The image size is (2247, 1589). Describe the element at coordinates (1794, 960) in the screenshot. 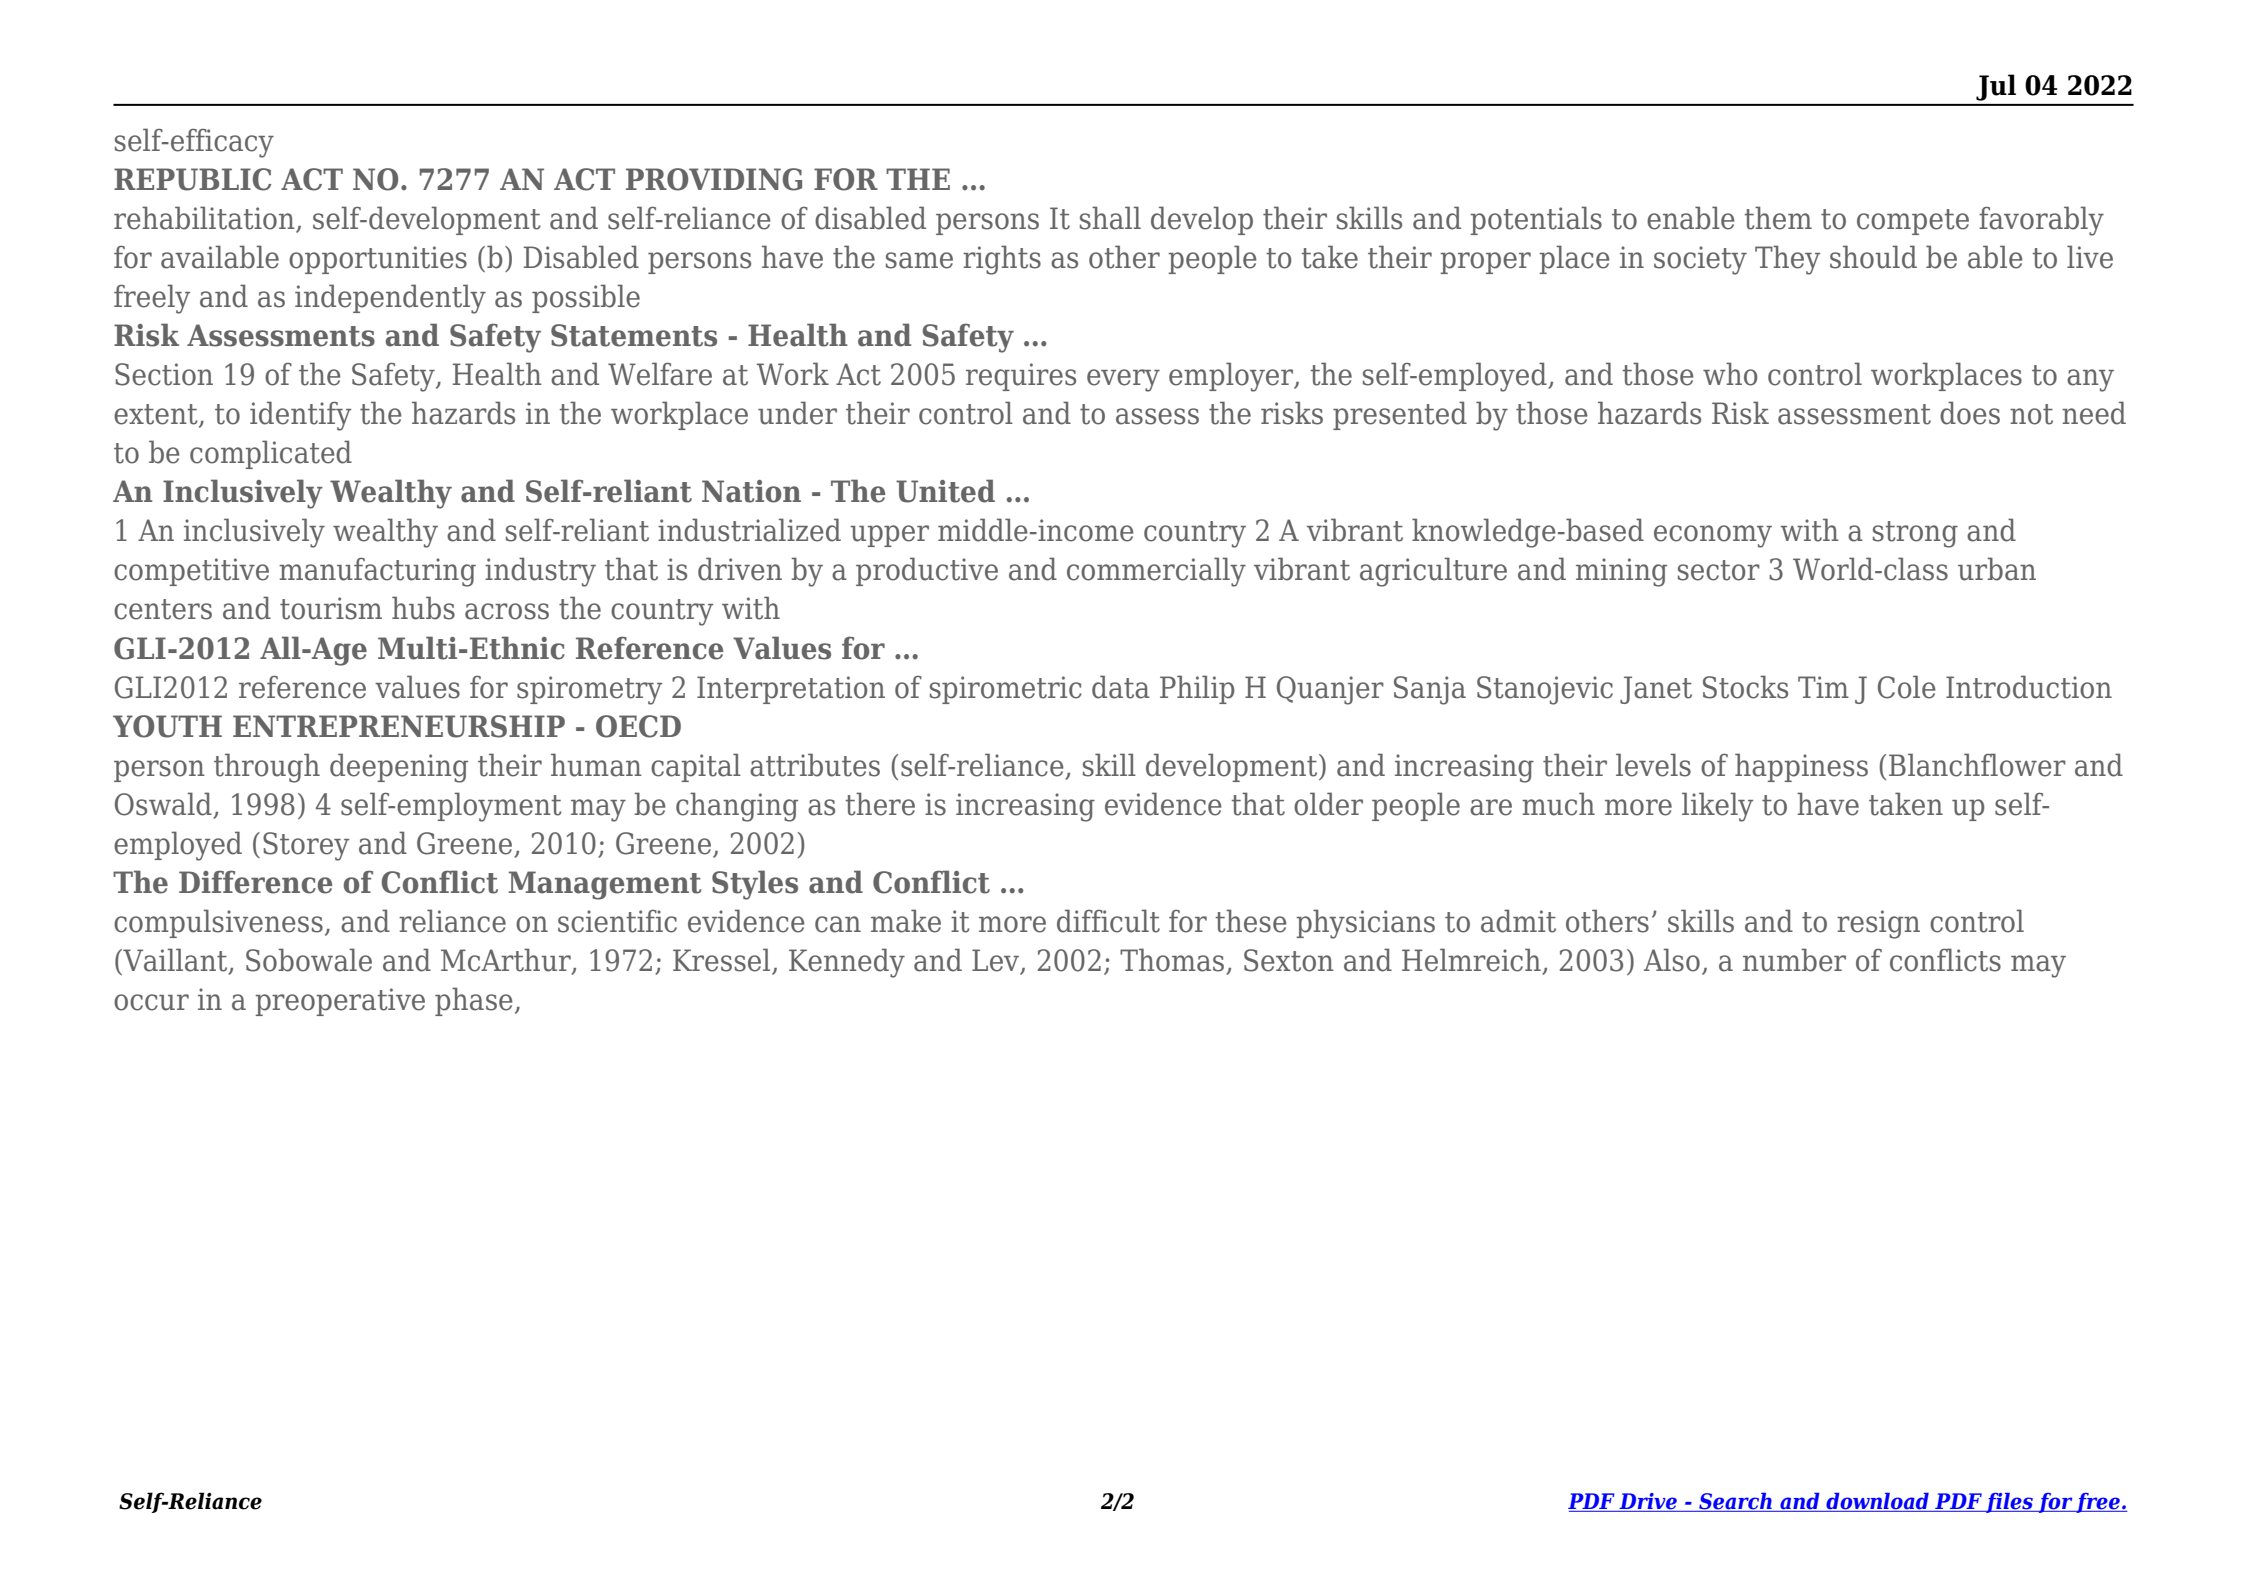

I see `number` at that location.
